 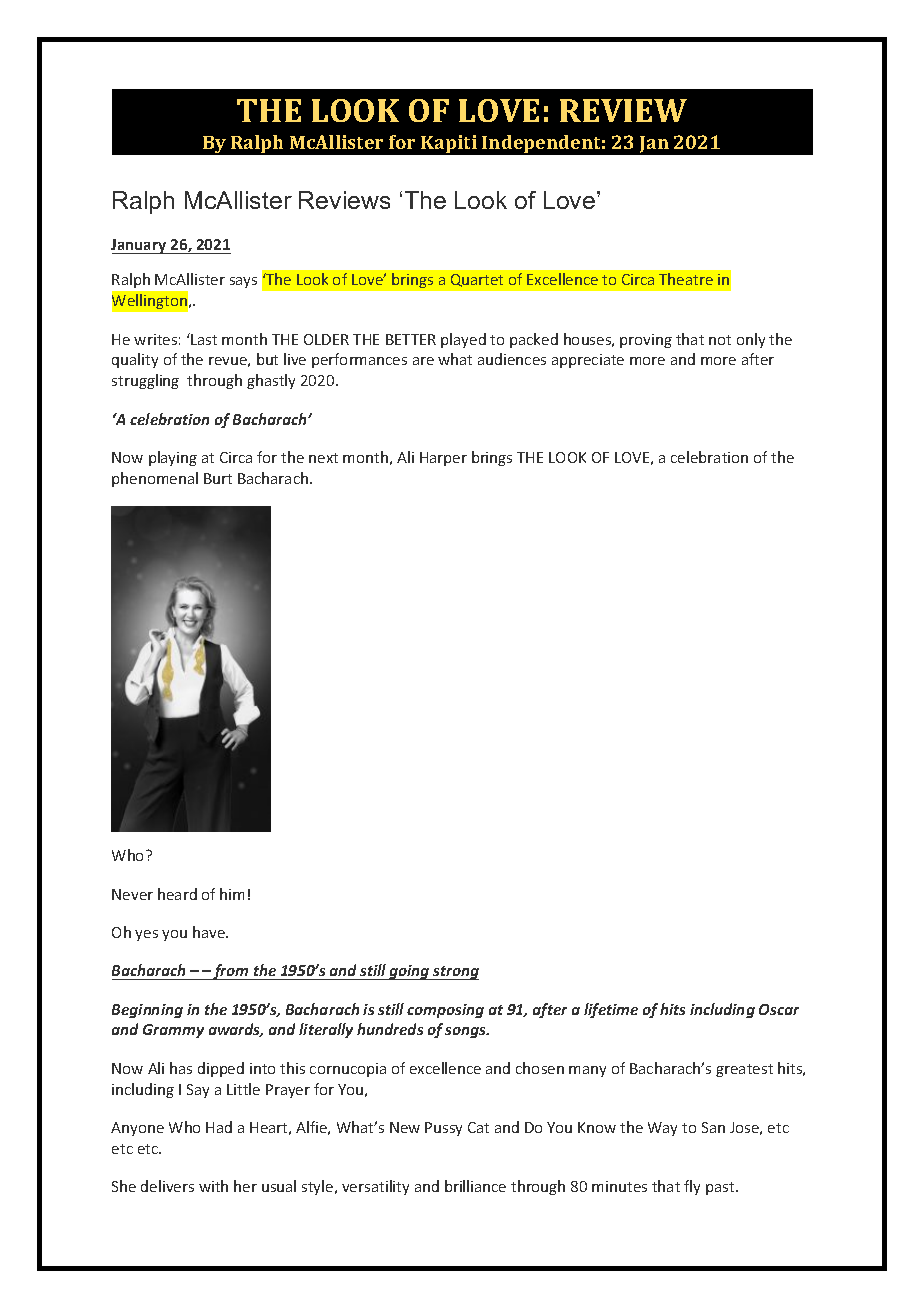 What do you see at coordinates (177, 894) in the screenshot?
I see `heard` at bounding box center [177, 894].
